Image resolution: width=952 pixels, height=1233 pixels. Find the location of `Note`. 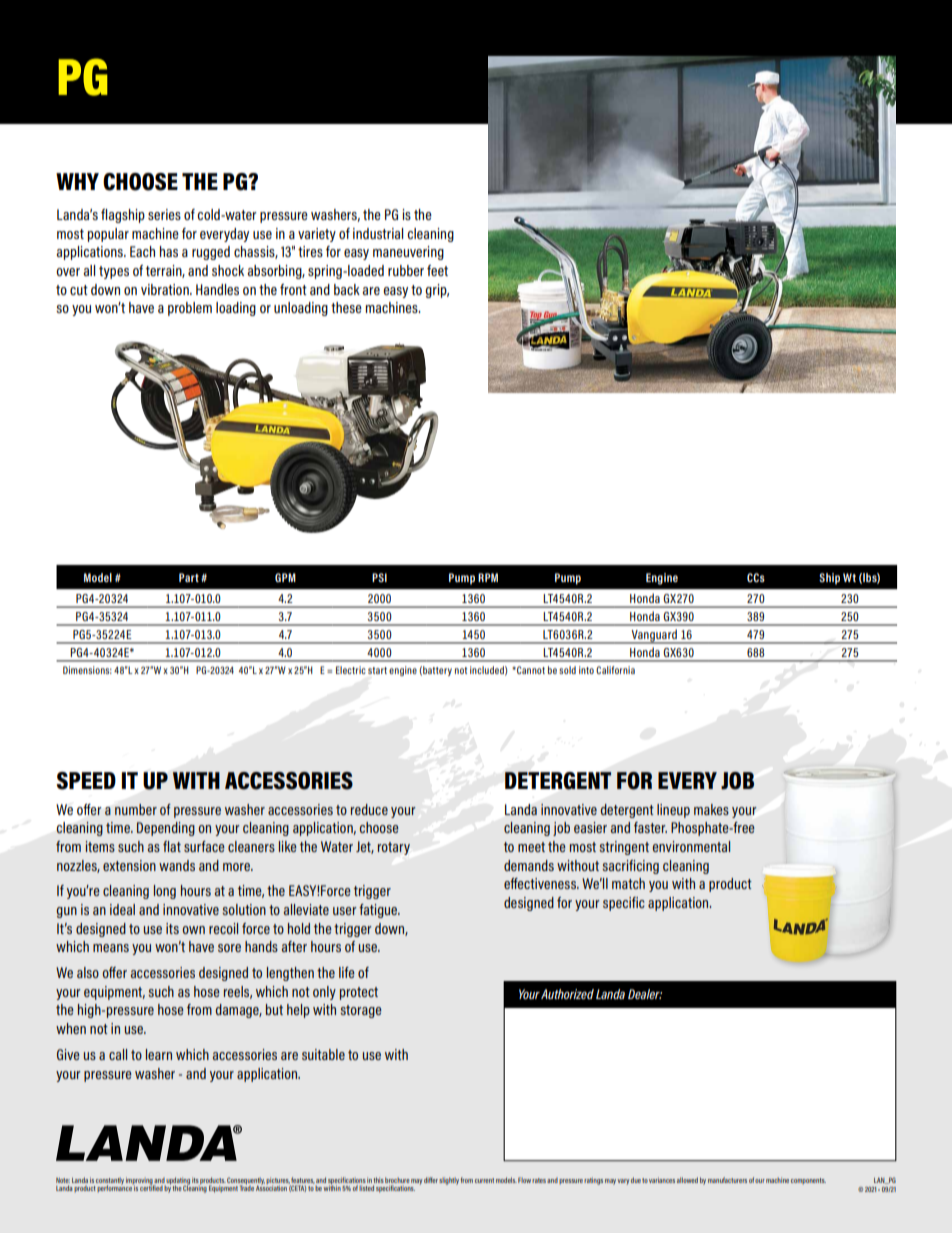

Note is located at coordinates (63, 1180).
